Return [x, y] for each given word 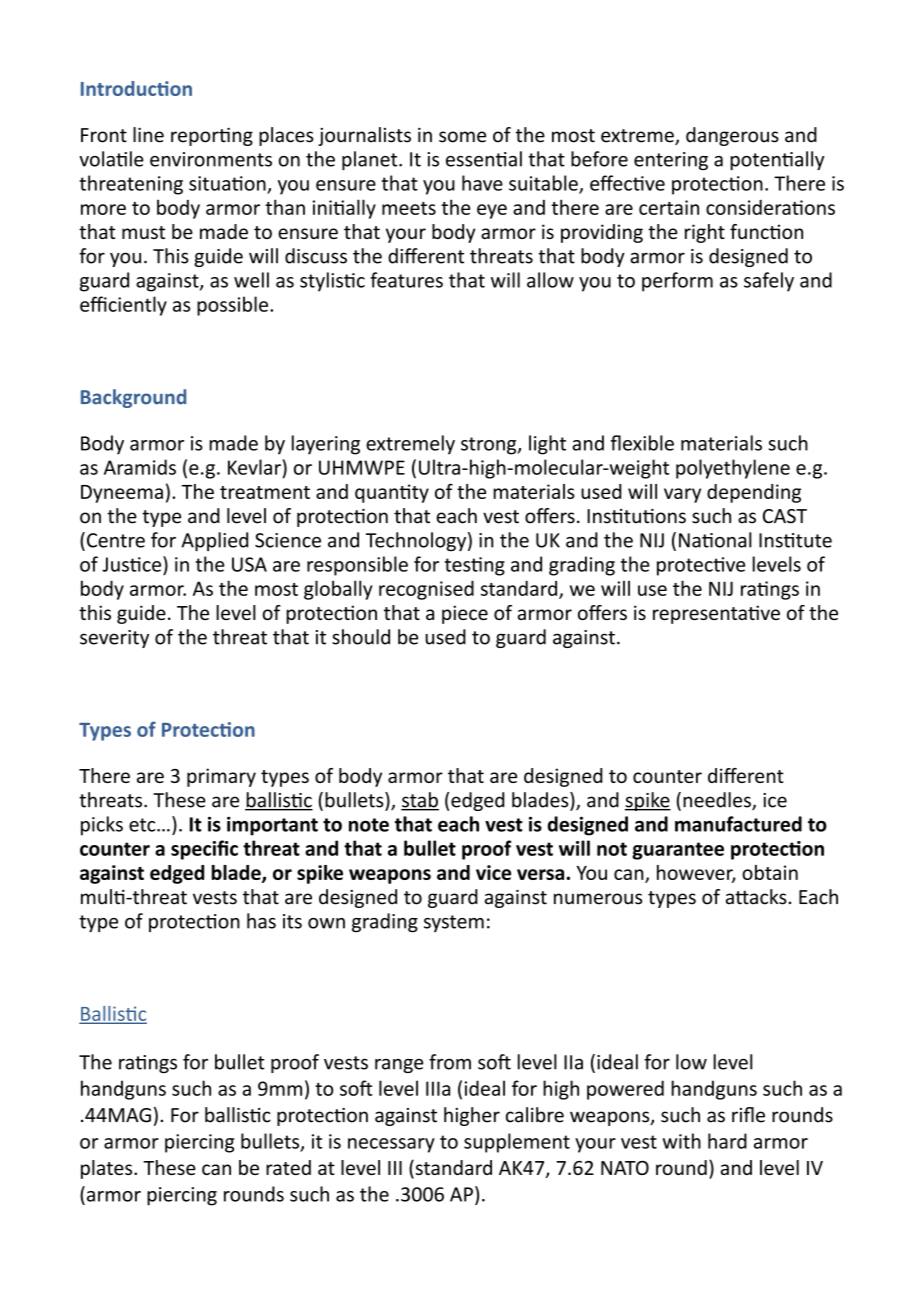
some [462, 137]
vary [682, 495]
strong [490, 446]
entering [671, 161]
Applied [214, 541]
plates [108, 1169]
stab [420, 801]
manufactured [738, 824]
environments [211, 159]
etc [143, 825]
